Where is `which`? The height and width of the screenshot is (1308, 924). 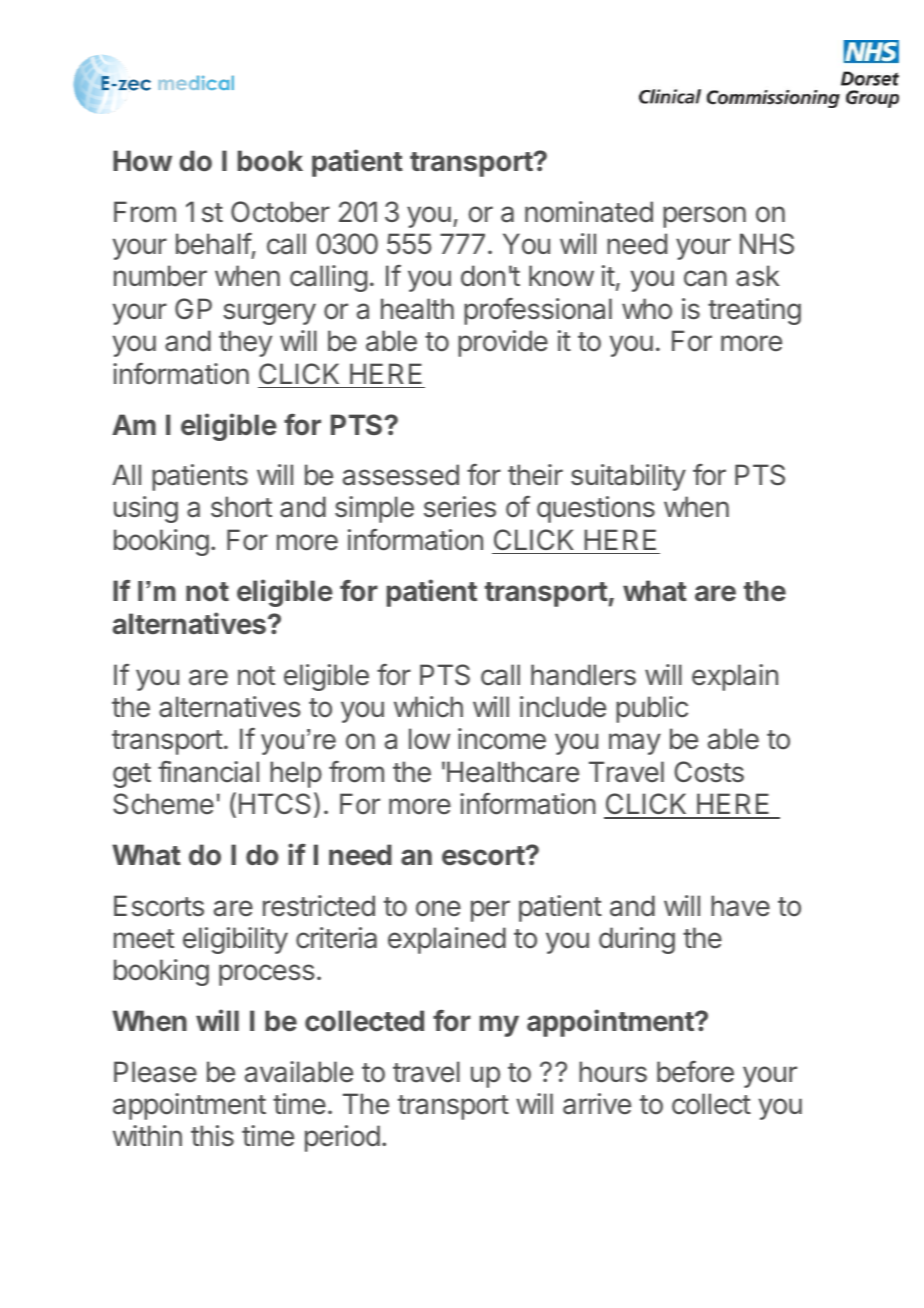
which is located at coordinates (428, 707).
